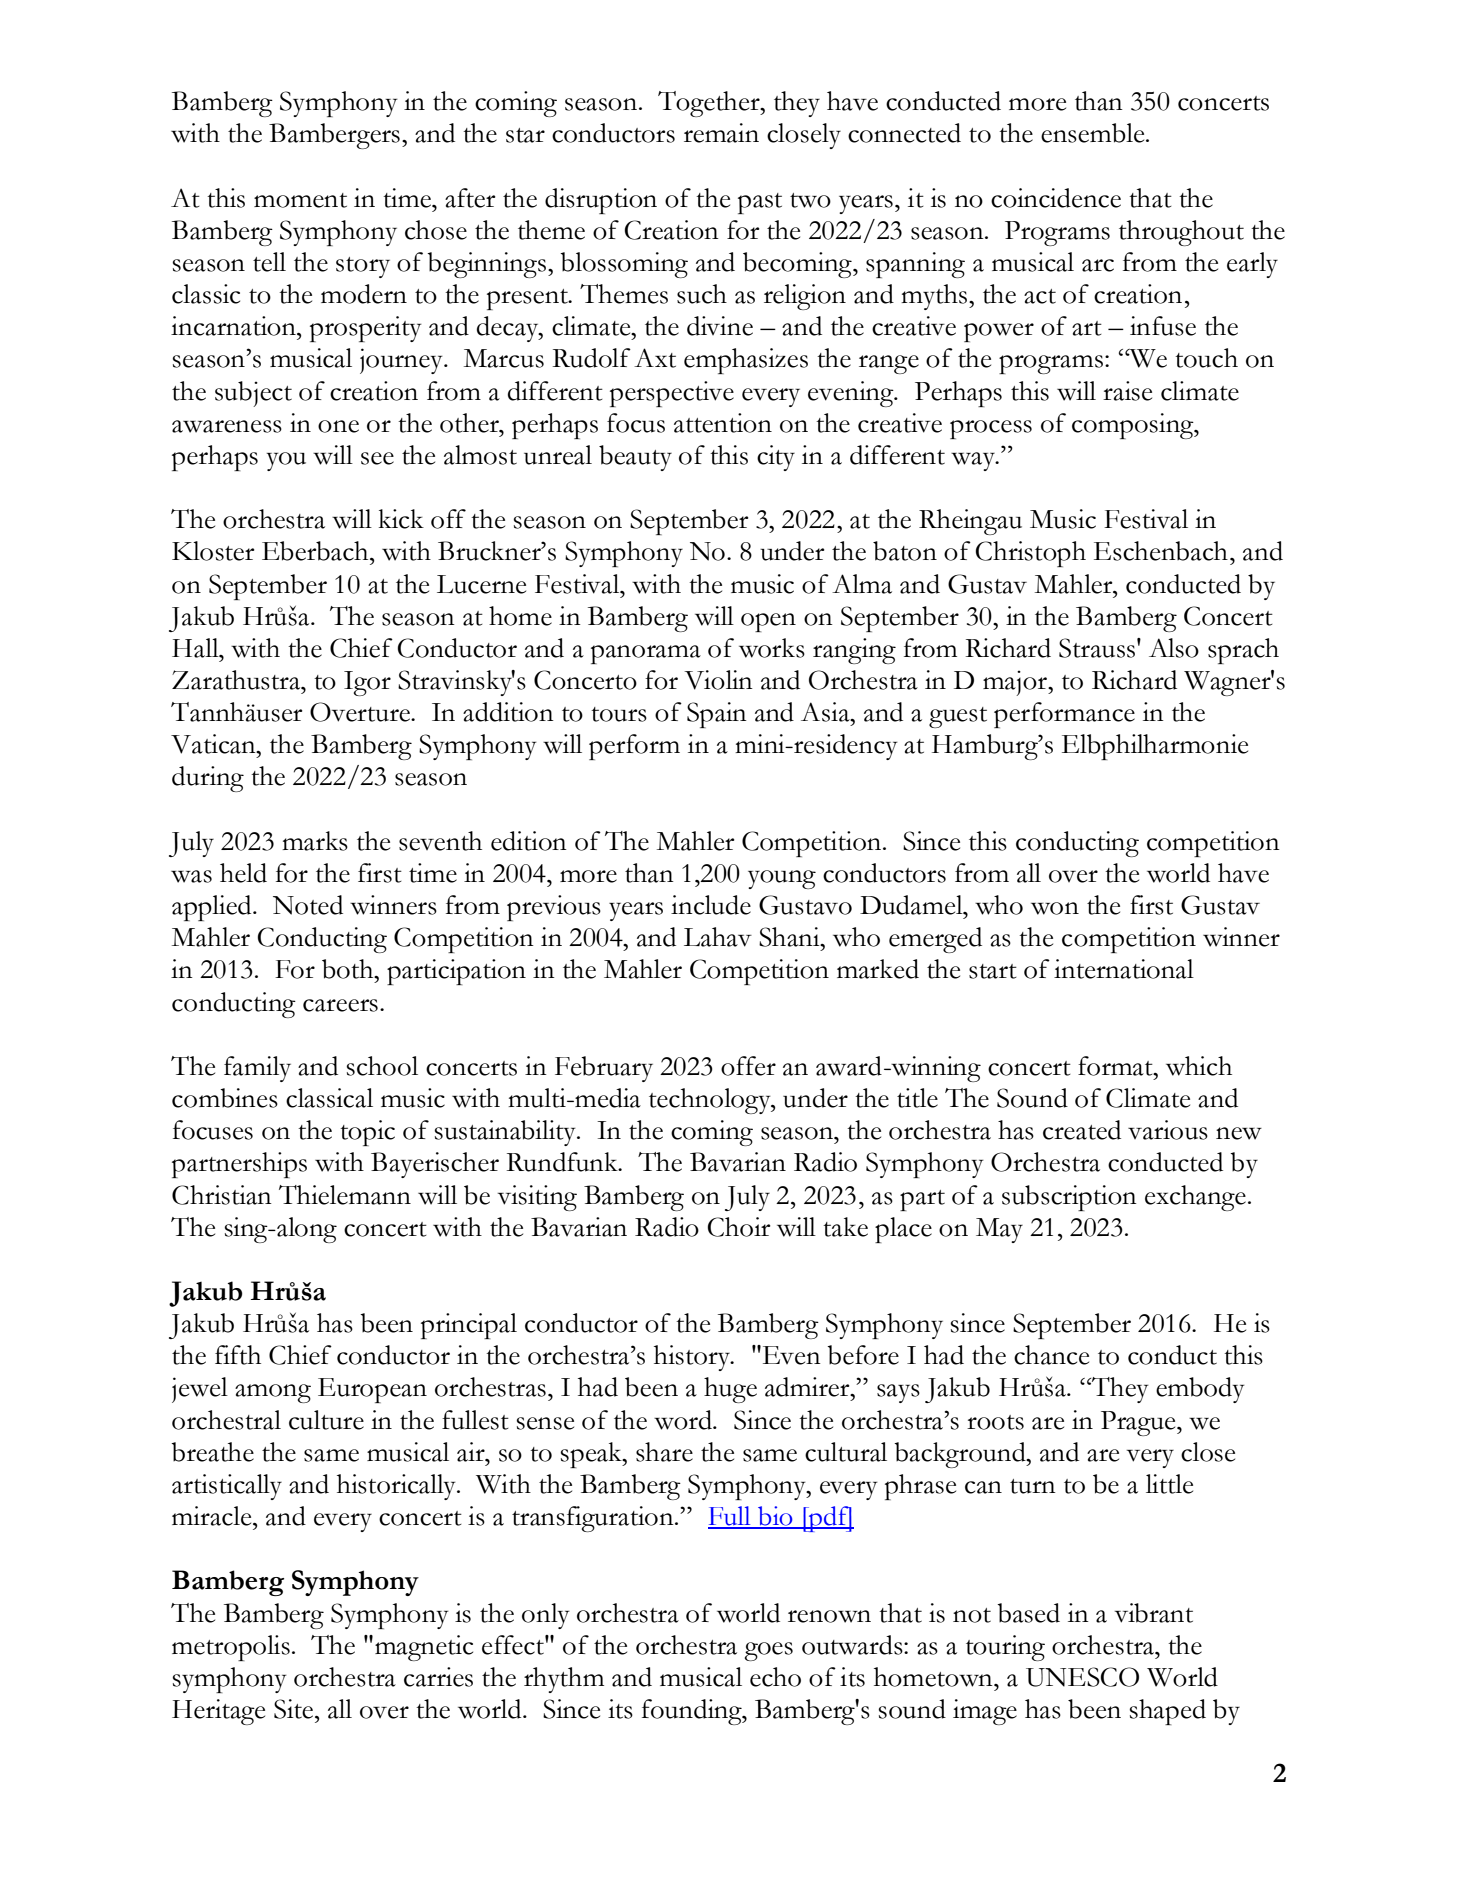 The width and height of the image is (1458, 1886). What do you see at coordinates (721, 133) in the image?
I see `remain` at bounding box center [721, 133].
